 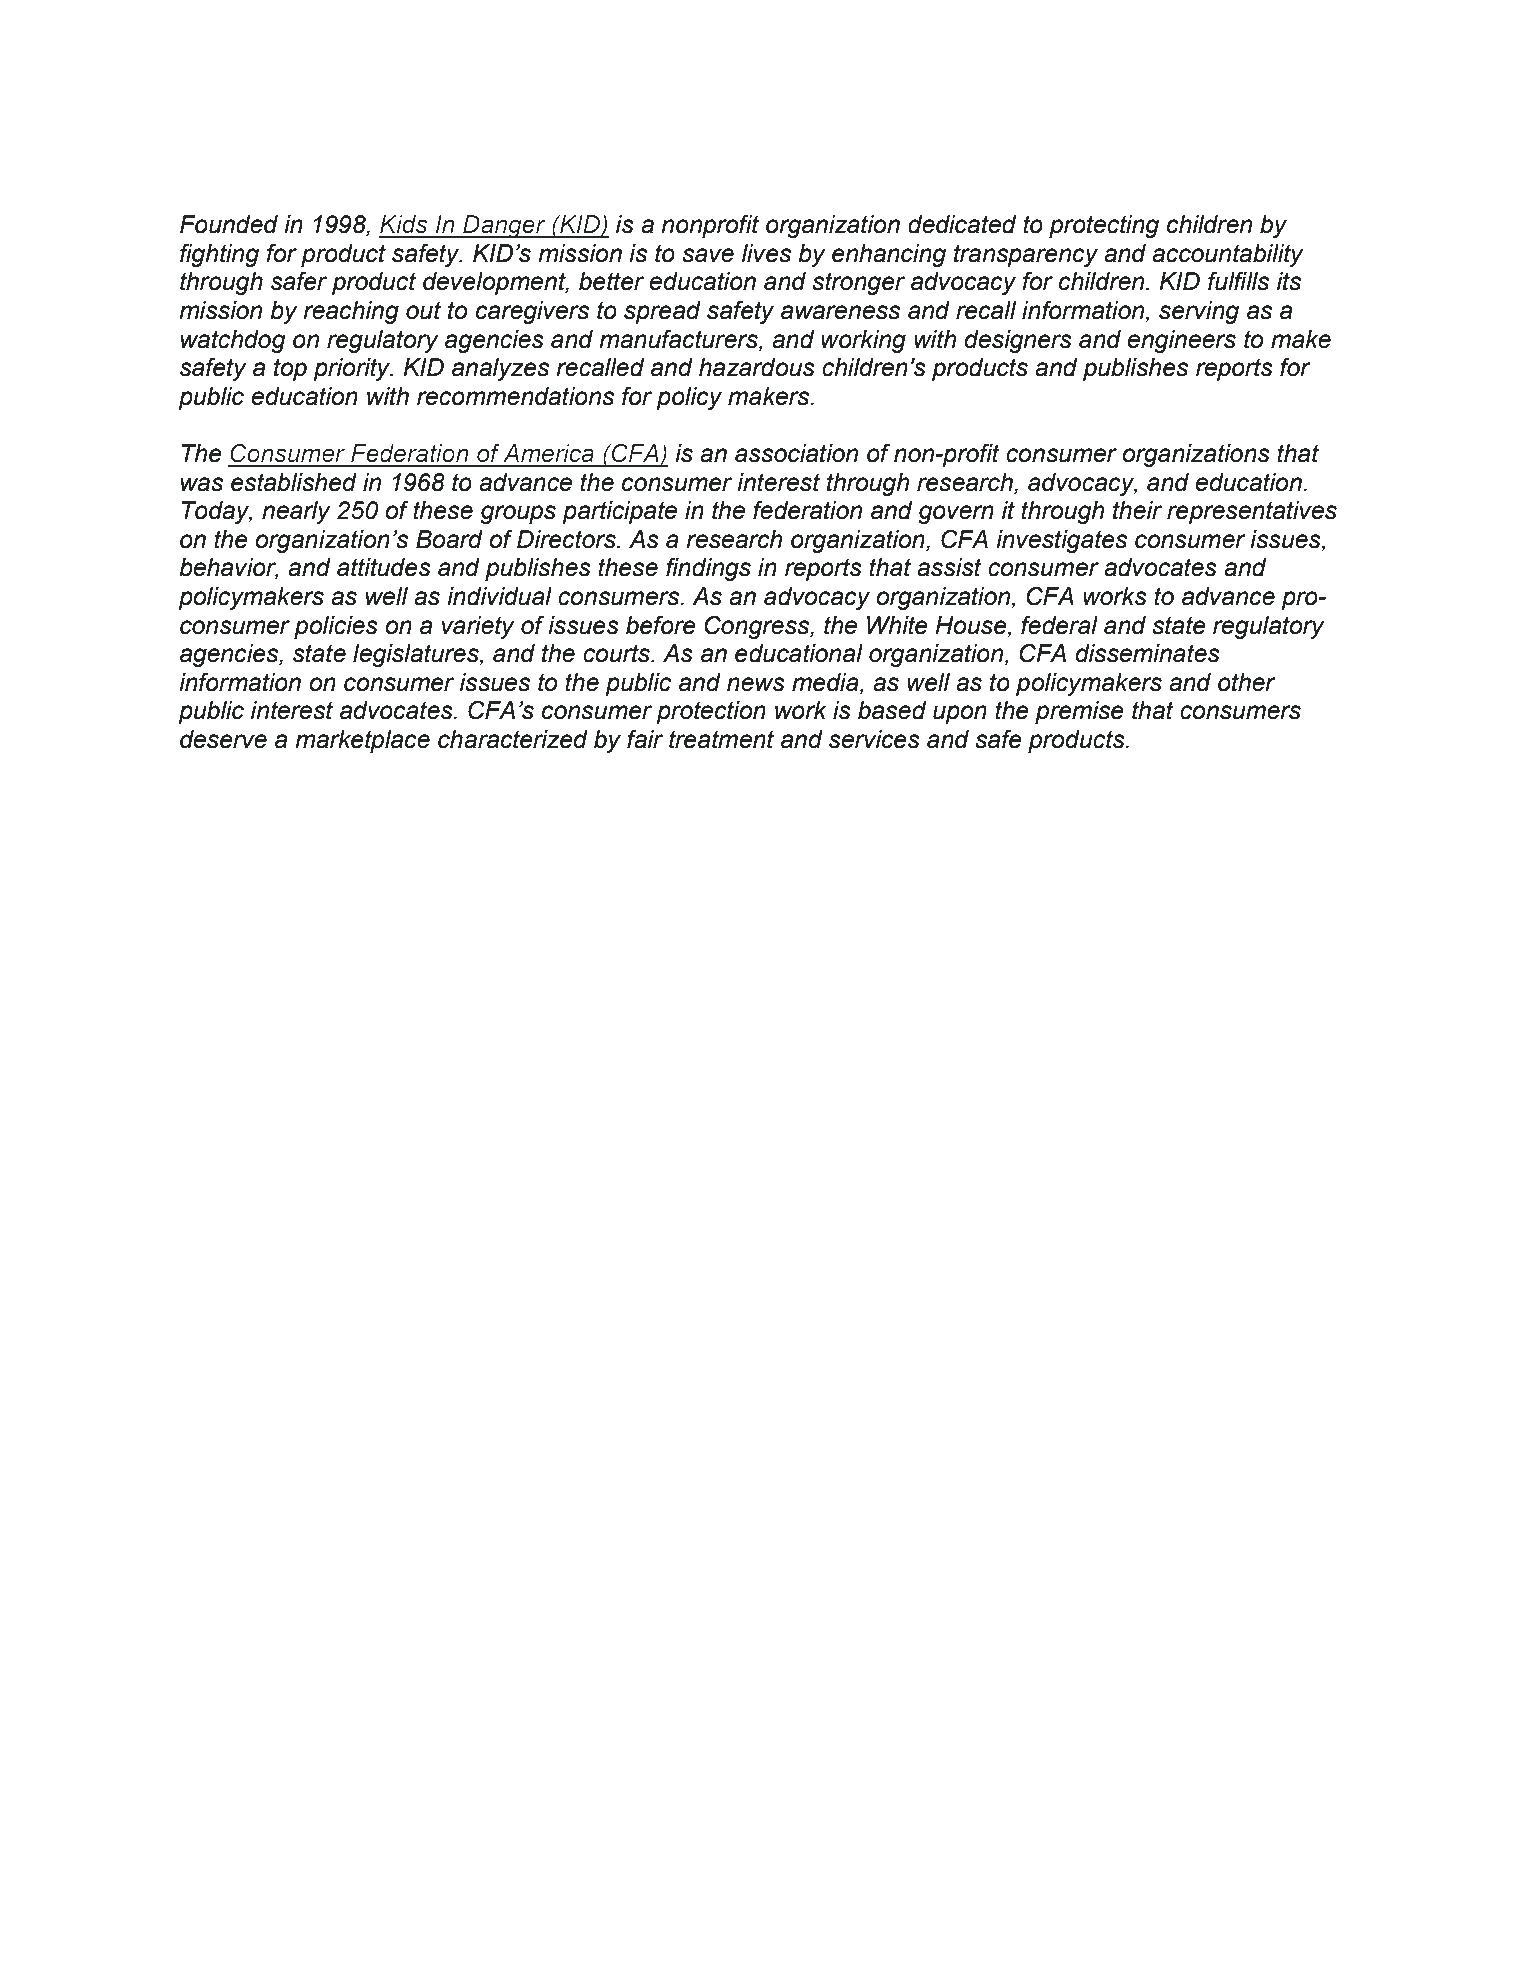 What do you see at coordinates (1137, 510) in the image?
I see `their` at bounding box center [1137, 510].
